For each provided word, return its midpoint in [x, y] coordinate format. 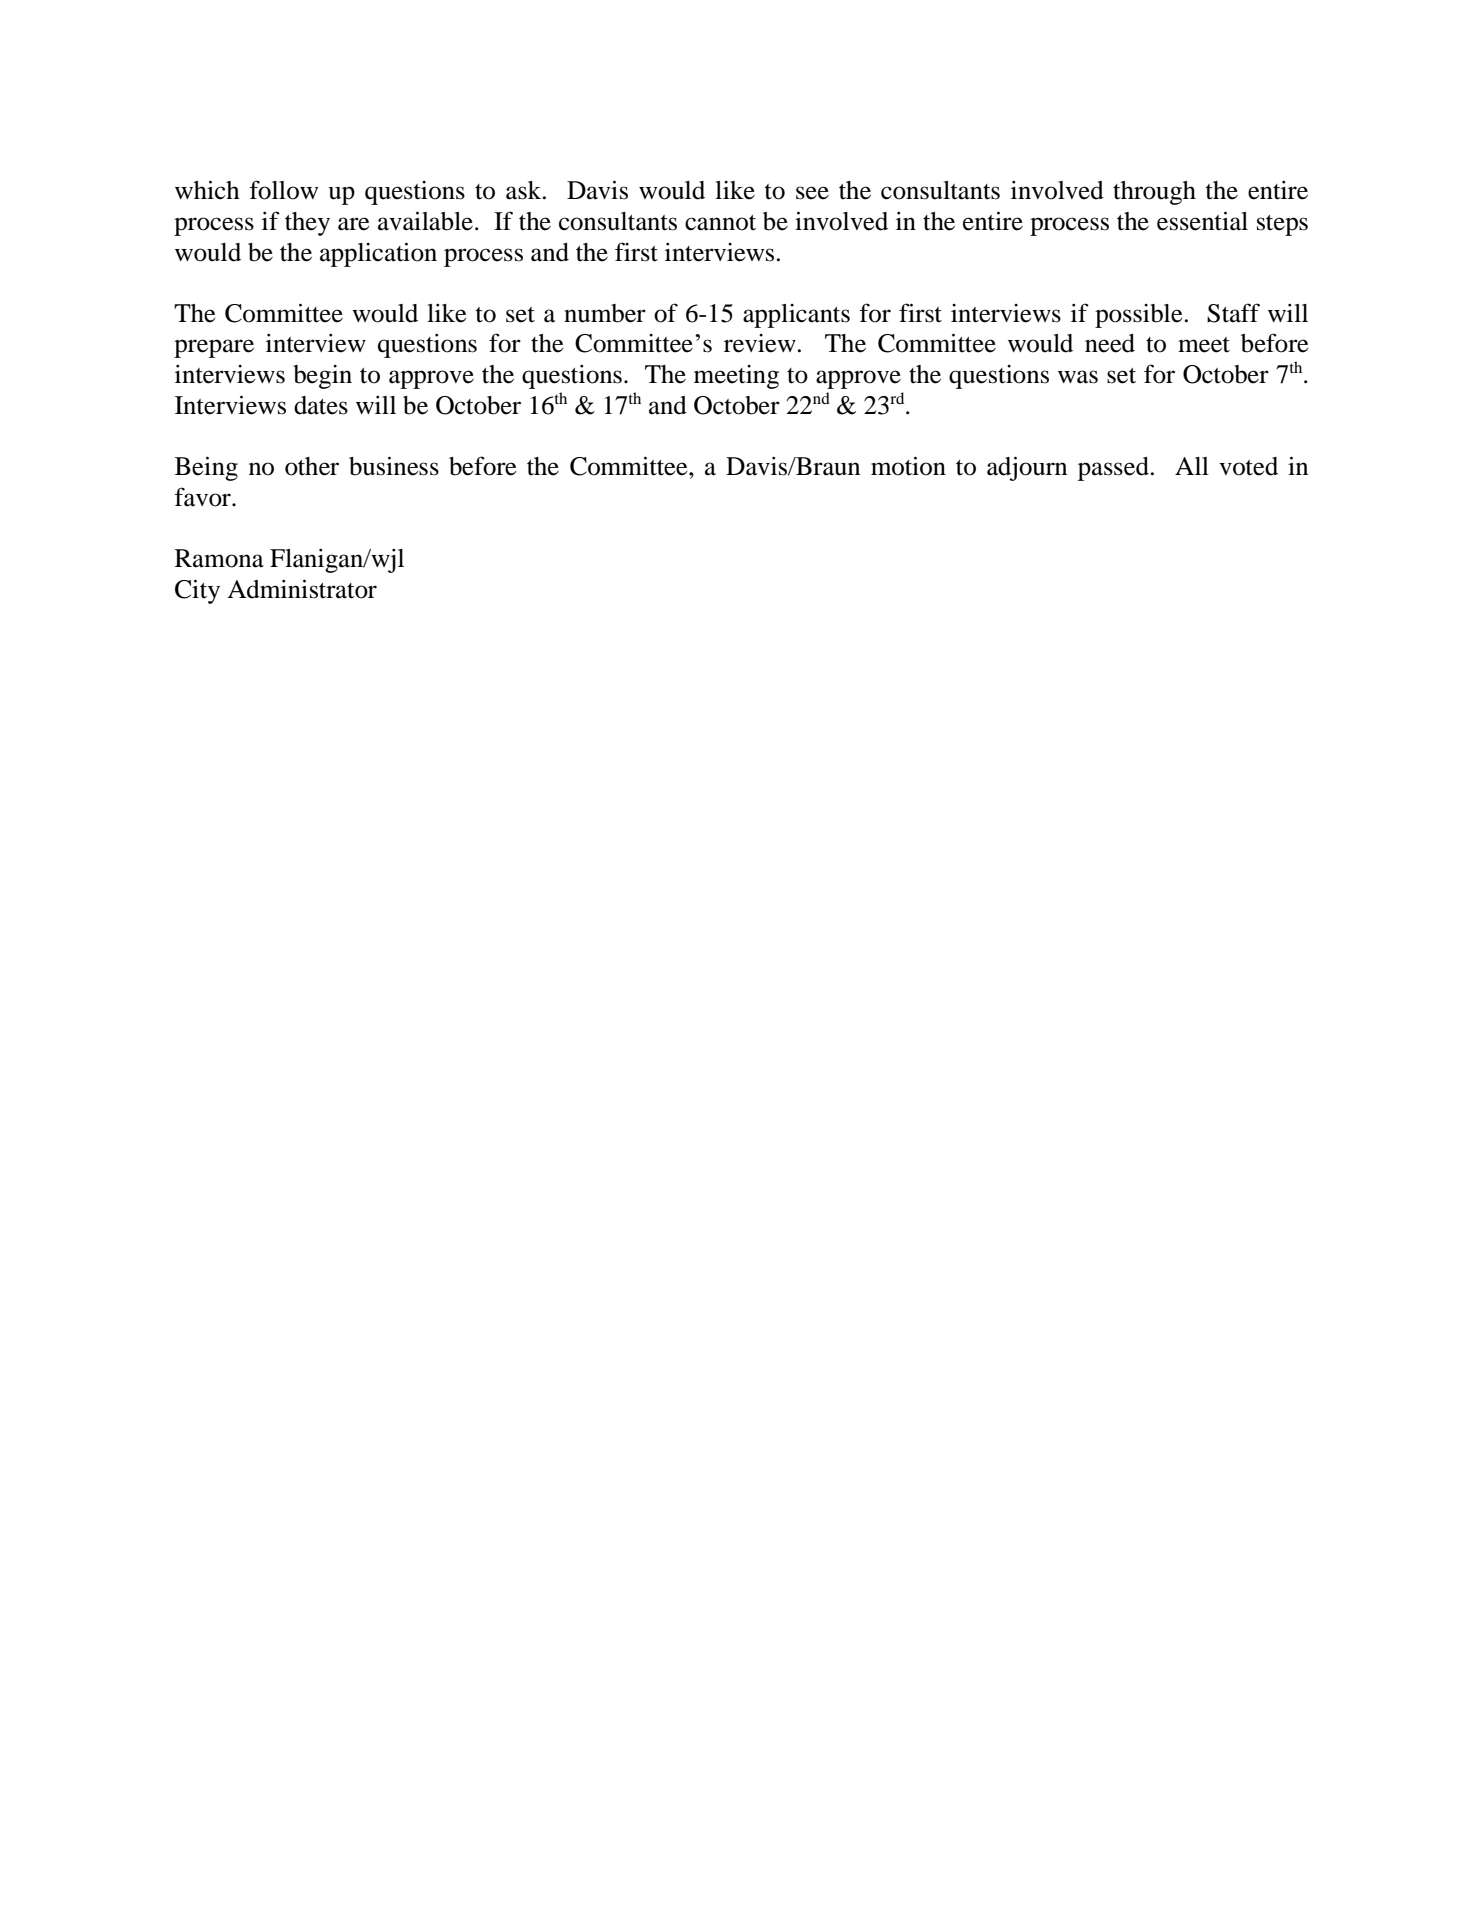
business [394, 466]
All [1192, 466]
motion [908, 466]
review [760, 343]
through [1154, 193]
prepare [214, 348]
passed [1113, 469]
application [378, 254]
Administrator [302, 589]
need [1110, 343]
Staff [1233, 313]
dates [321, 405]
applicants [796, 316]
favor [203, 497]
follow [283, 190]
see [812, 193]
